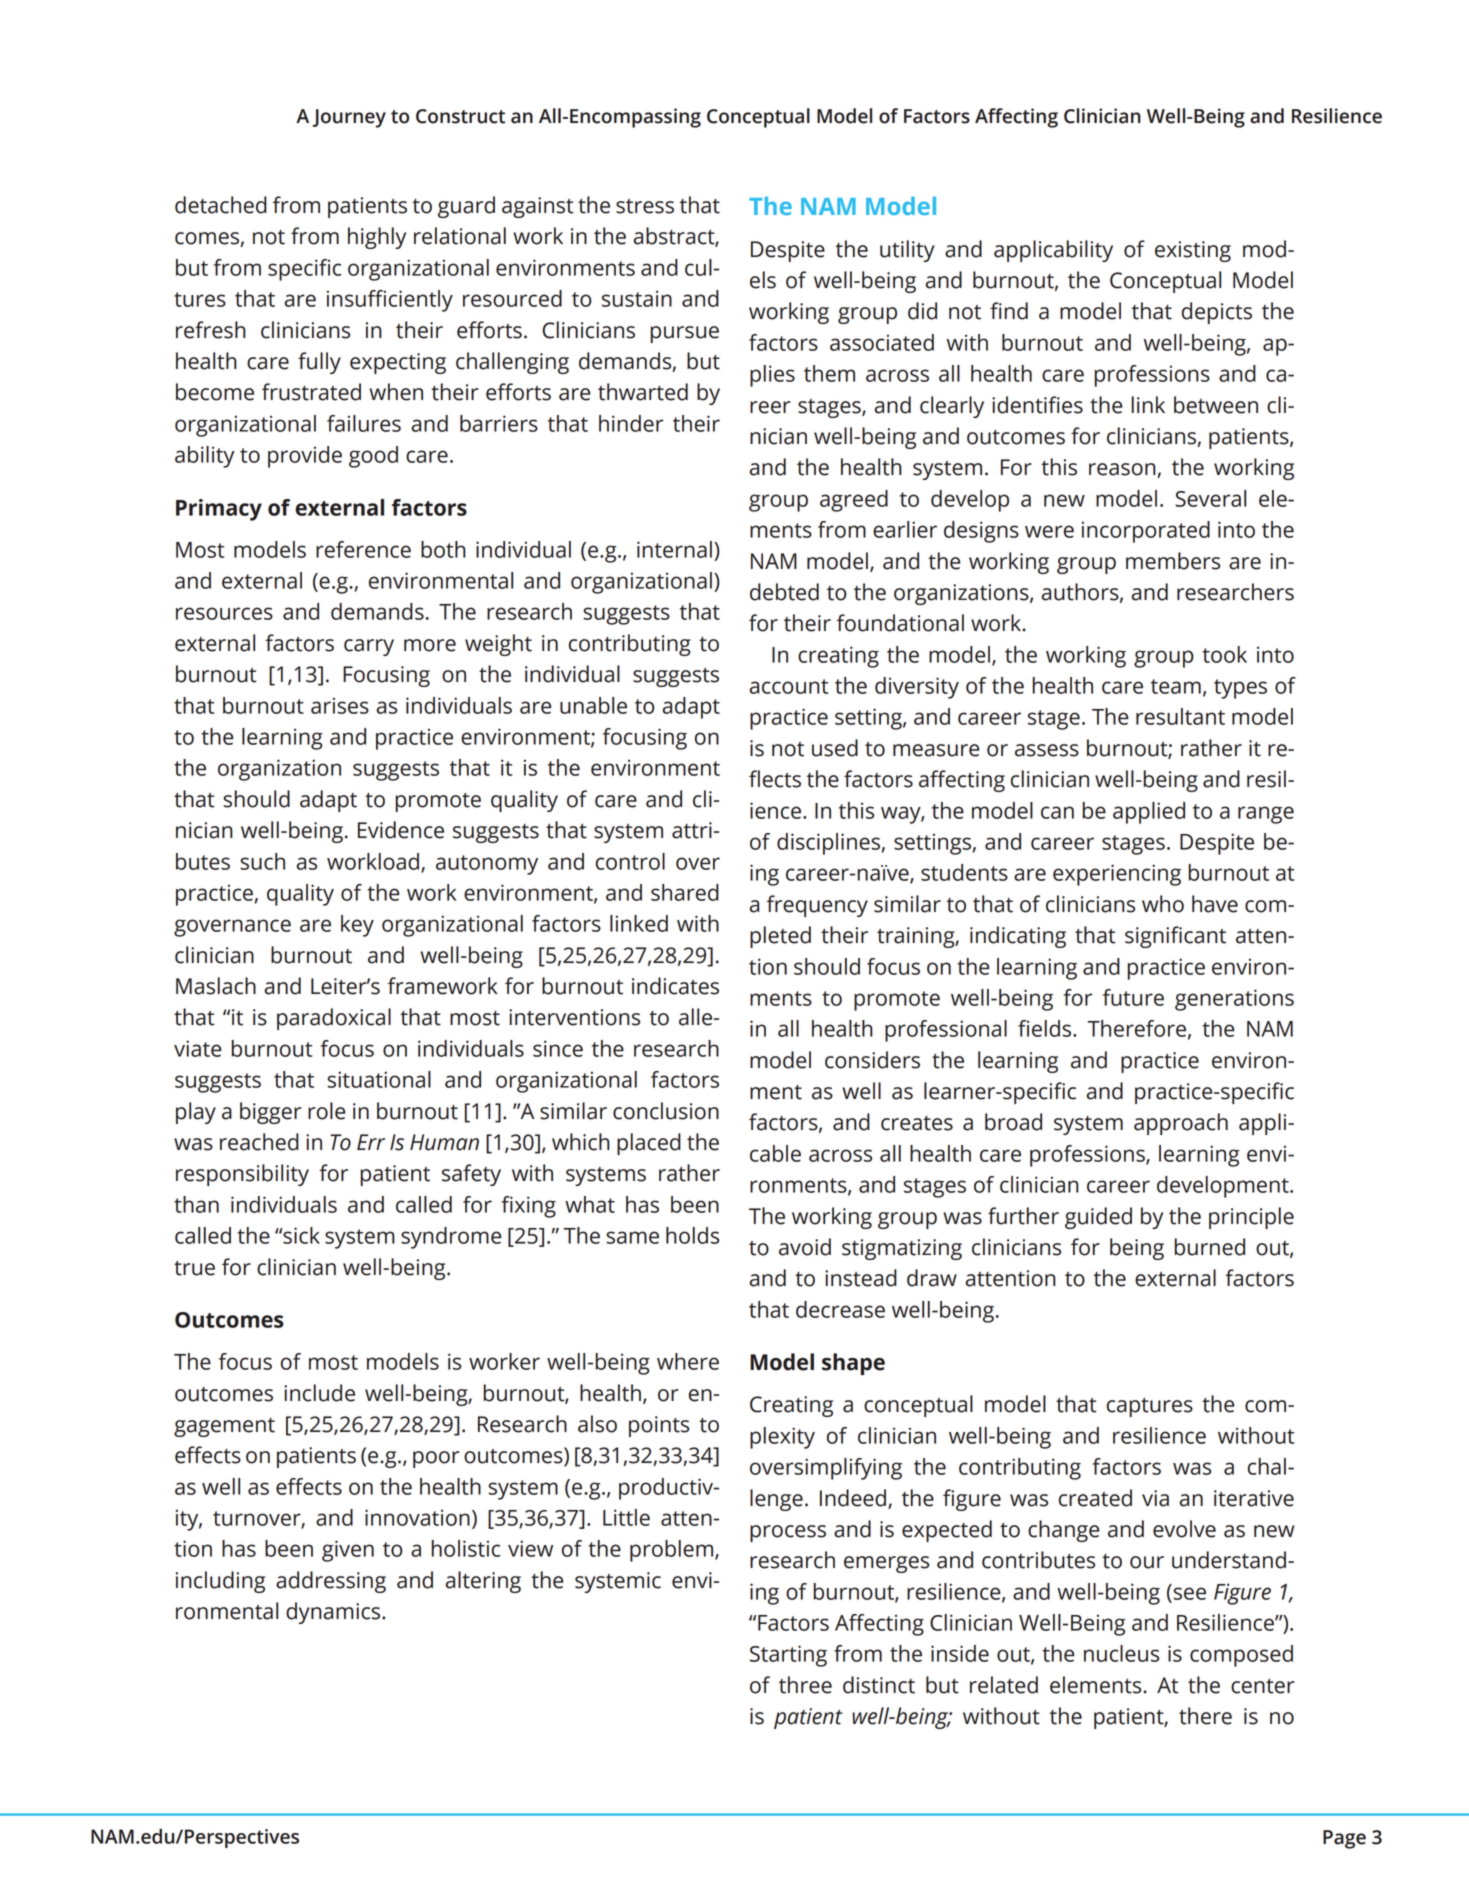  I want to click on Journey, so click(349, 118).
